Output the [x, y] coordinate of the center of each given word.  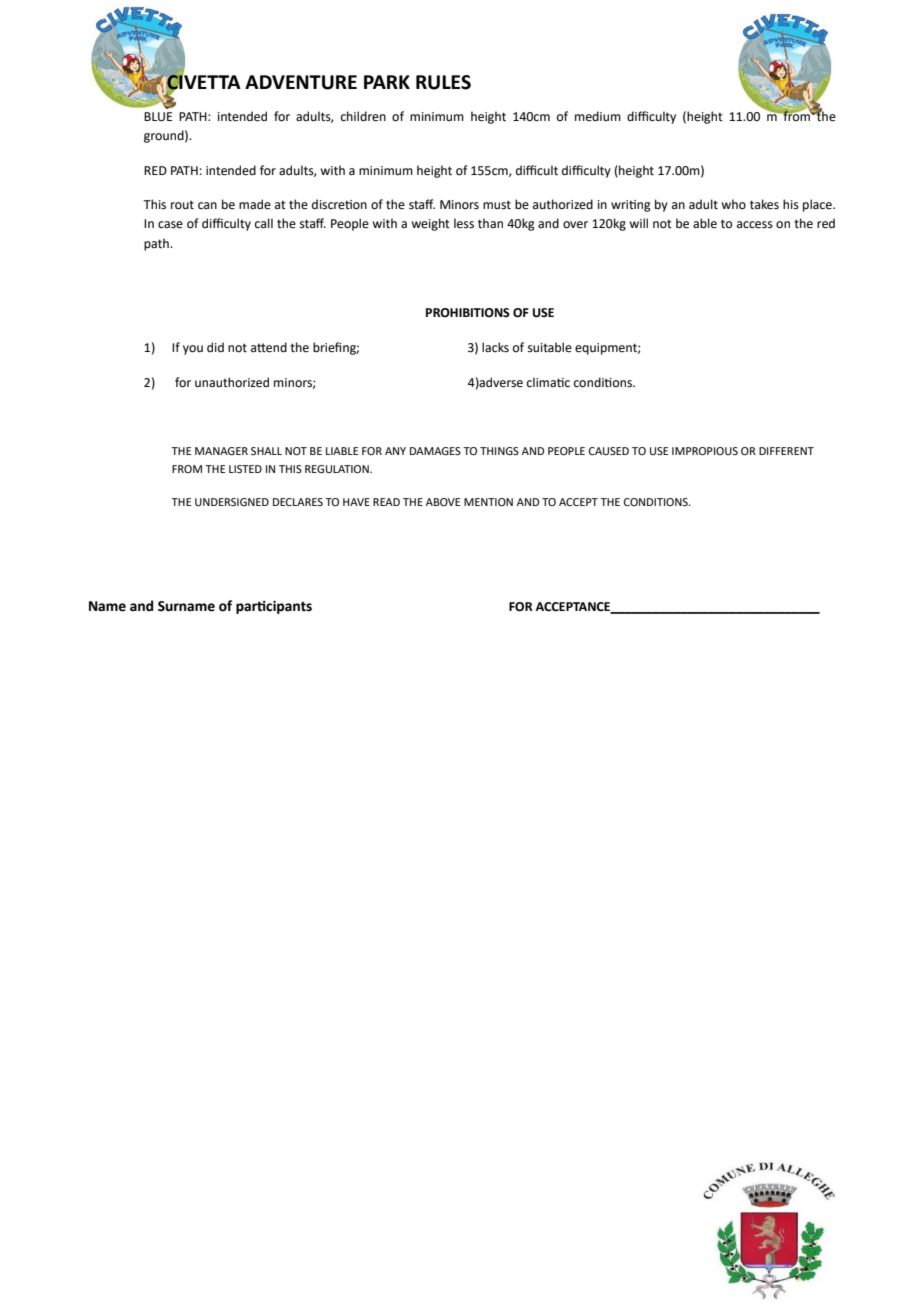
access [755, 225]
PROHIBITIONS [468, 313]
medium [598, 116]
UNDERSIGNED [232, 502]
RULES [443, 82]
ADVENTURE [301, 82]
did [215, 347]
